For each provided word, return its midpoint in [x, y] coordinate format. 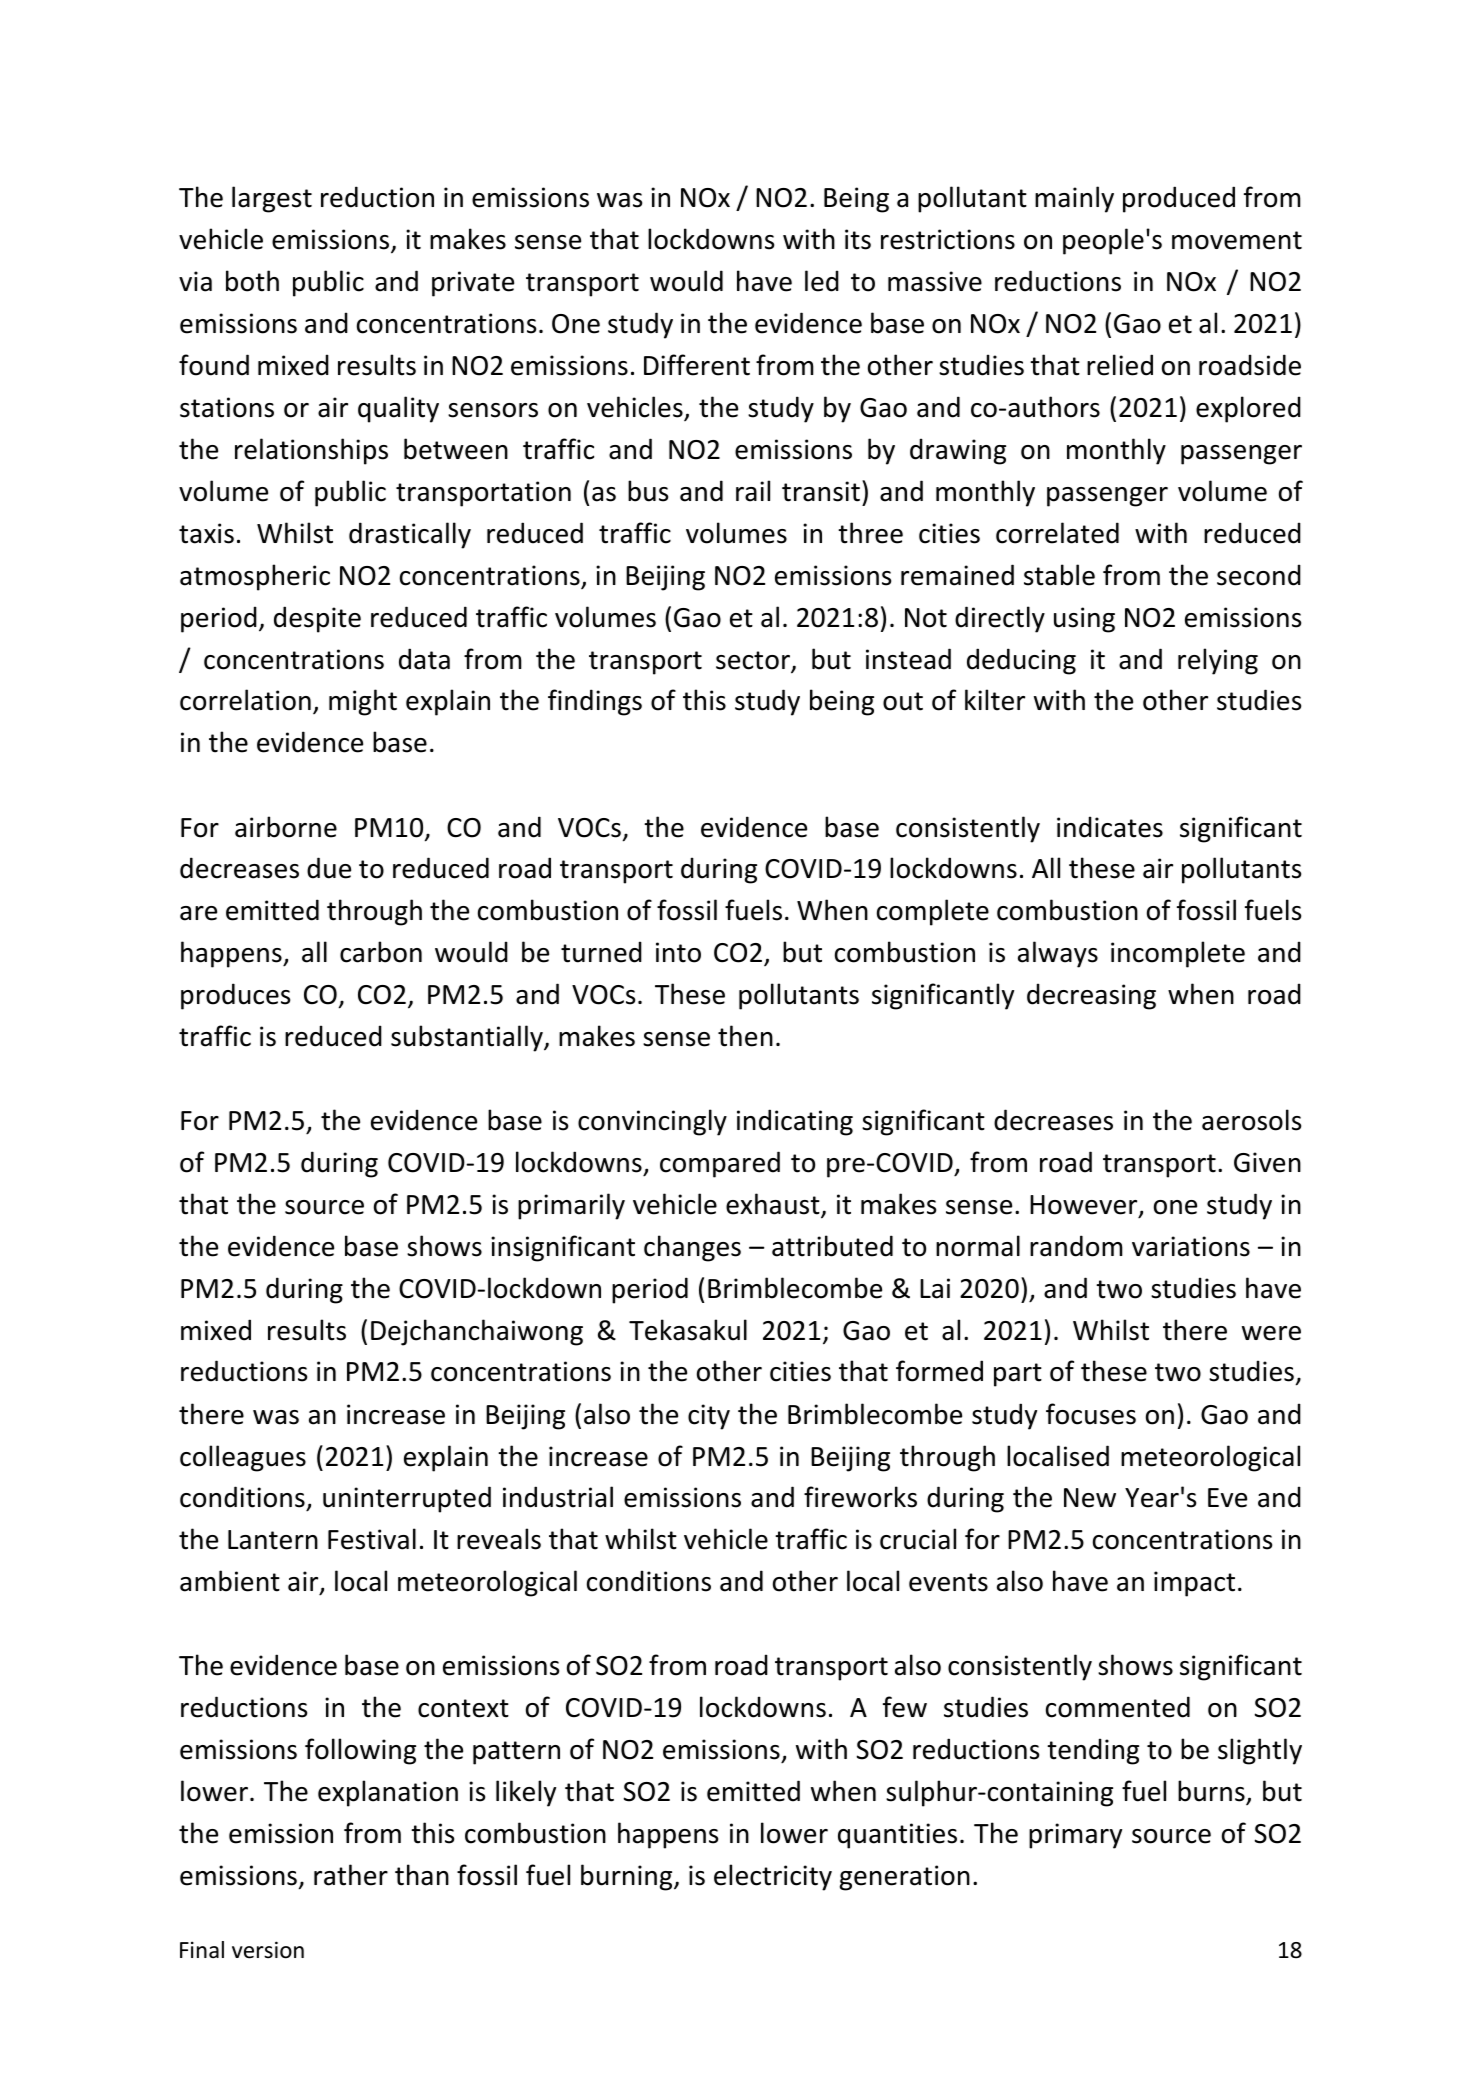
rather [351, 1875]
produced [1179, 199]
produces [235, 996]
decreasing [1091, 996]
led [822, 281]
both [252, 281]
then [745, 1036]
